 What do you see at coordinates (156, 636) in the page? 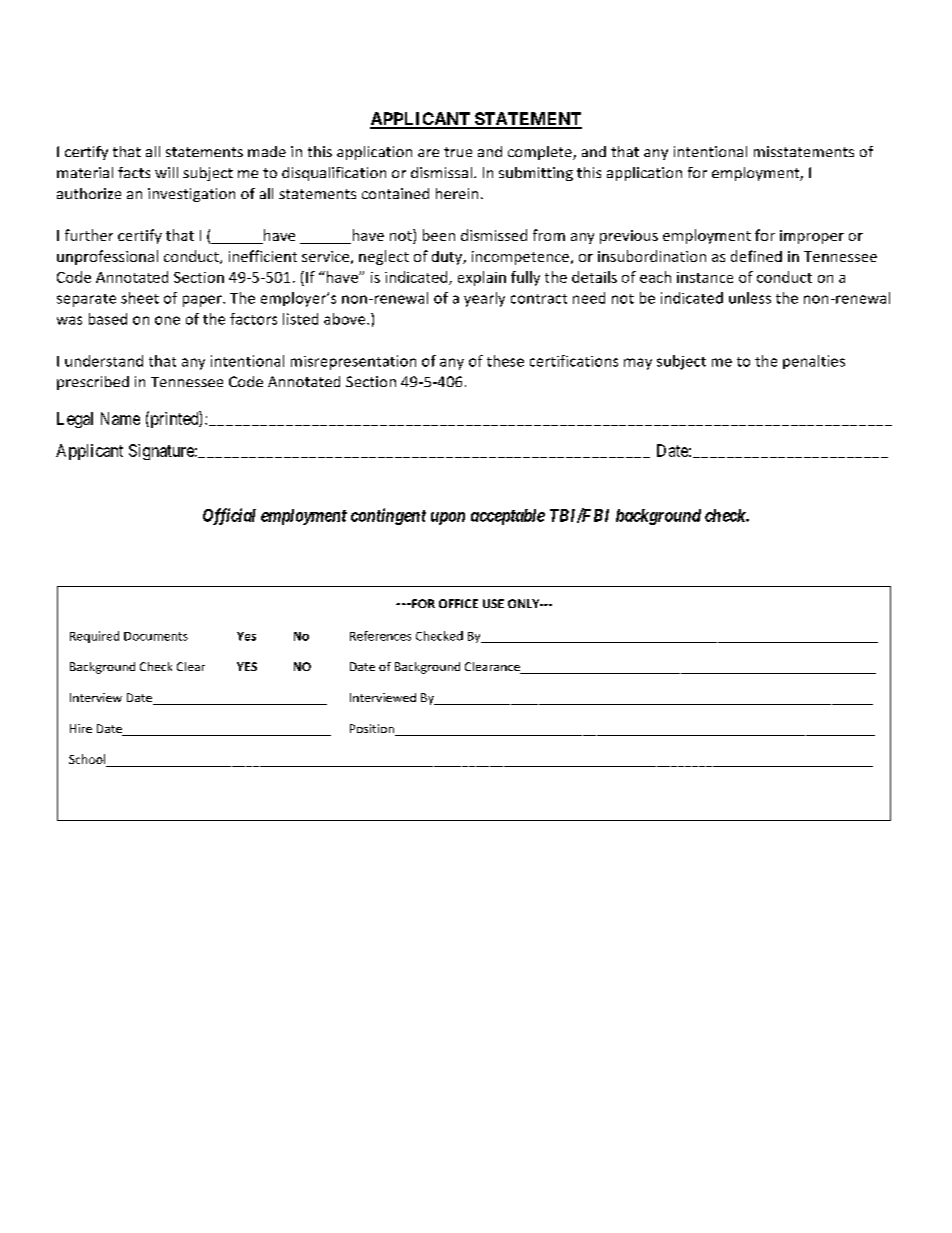
I see `Documents` at bounding box center [156, 636].
